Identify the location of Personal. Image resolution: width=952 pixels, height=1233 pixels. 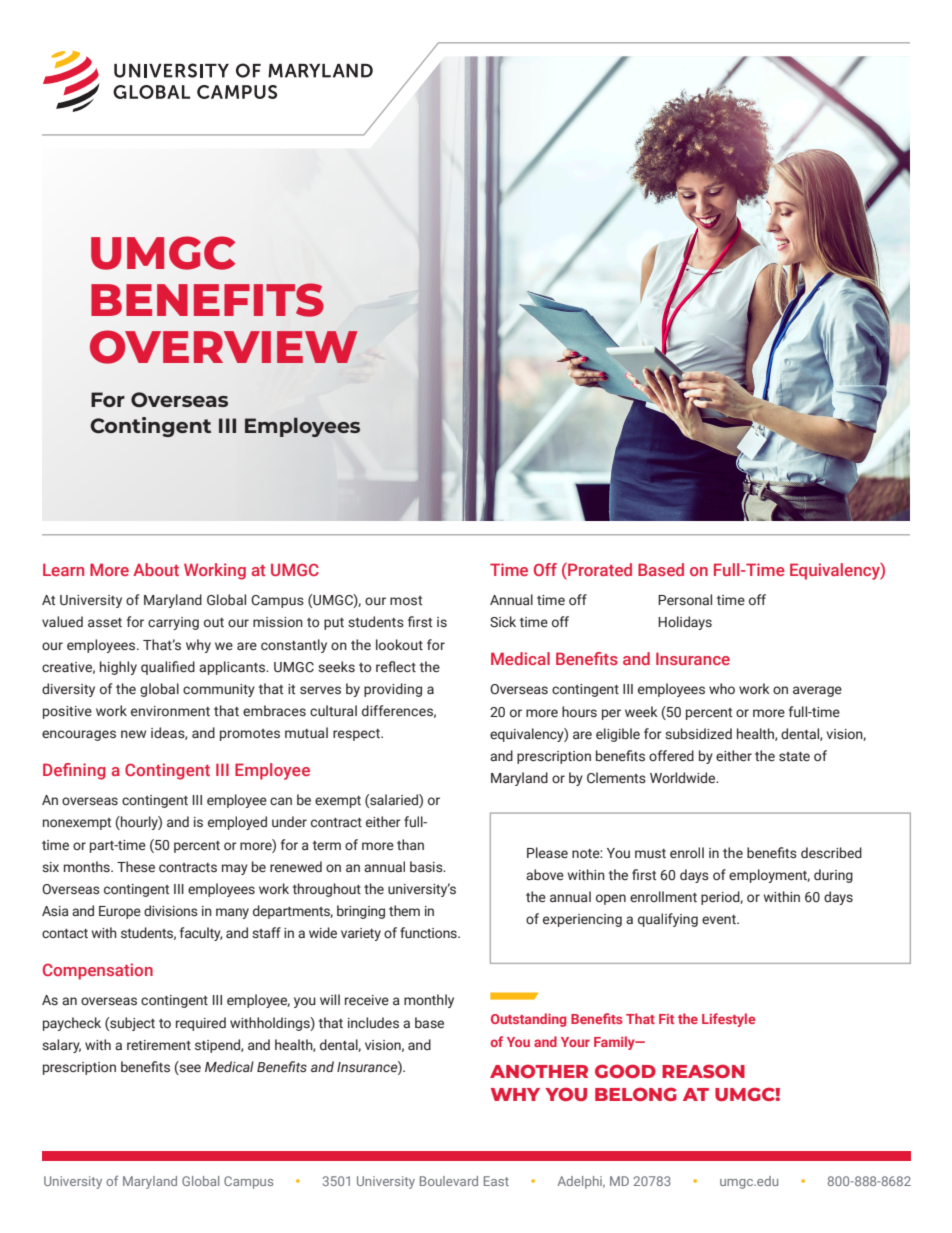
(685, 599).
